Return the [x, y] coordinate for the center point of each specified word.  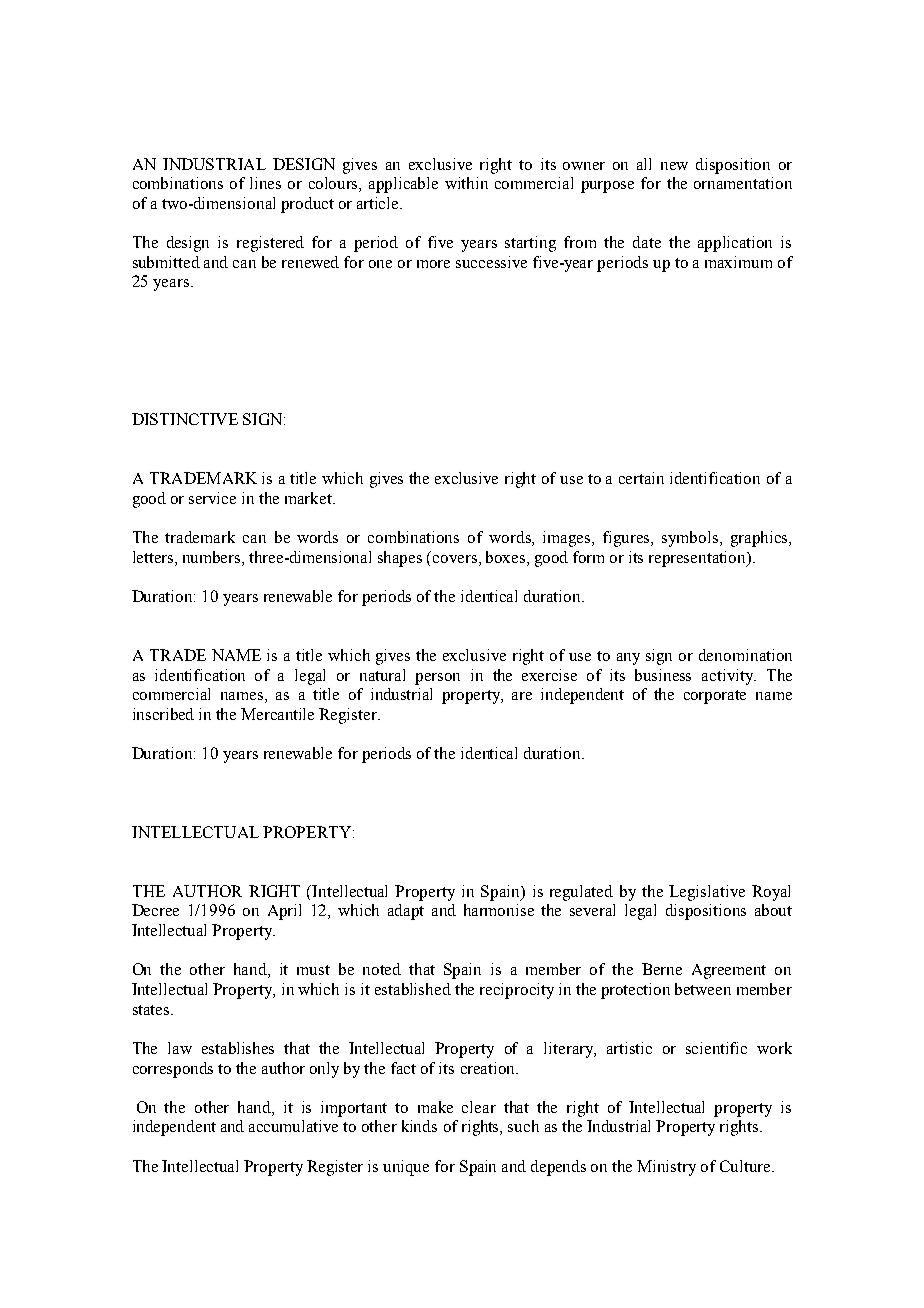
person [437, 679]
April [284, 912]
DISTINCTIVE [185, 419]
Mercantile [277, 714]
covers [456, 559]
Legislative [707, 893]
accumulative [293, 1126]
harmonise [499, 910]
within [466, 183]
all [644, 164]
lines [265, 183]
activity [728, 677]
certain [641, 478]
